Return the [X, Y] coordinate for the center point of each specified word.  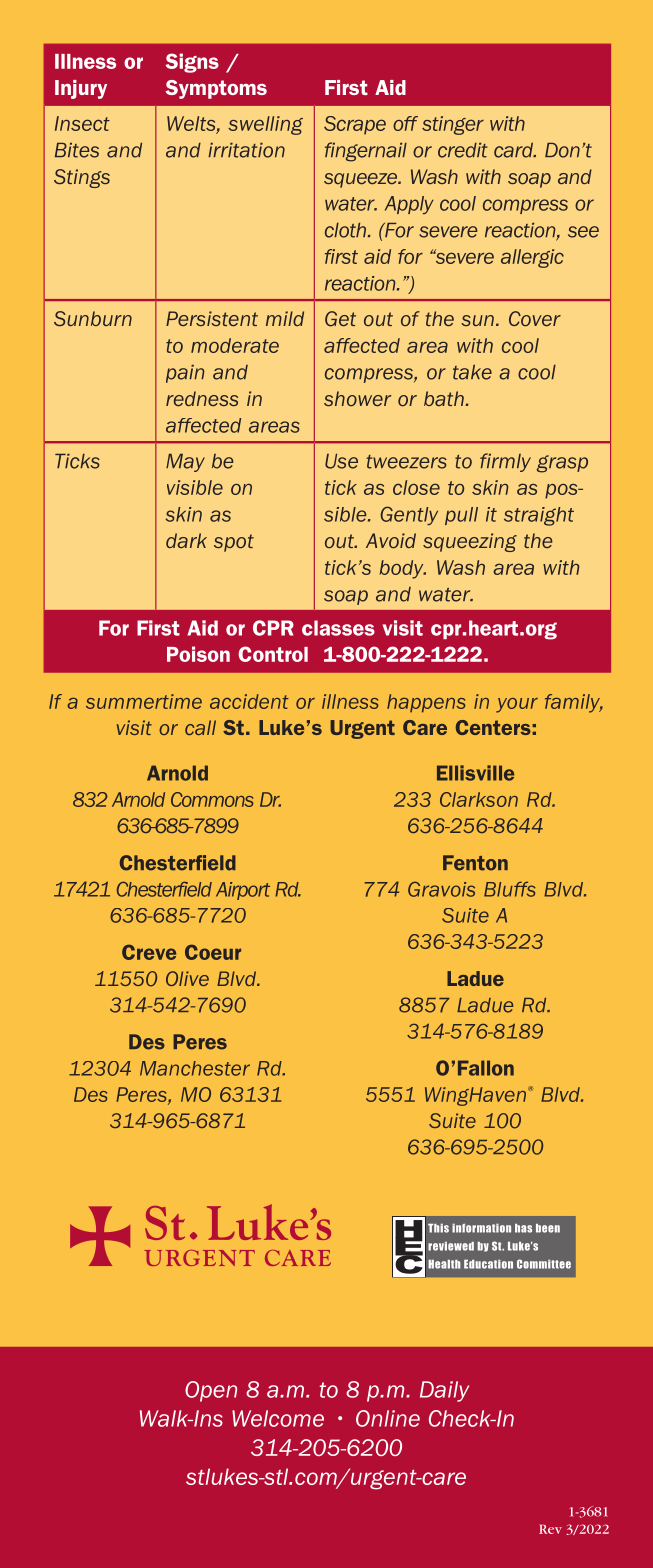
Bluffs [509, 889]
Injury [81, 89]
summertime [144, 701]
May [185, 463]
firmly [505, 462]
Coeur [213, 952]
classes [338, 628]
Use [341, 461]
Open [211, 1391]
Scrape [355, 125]
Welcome [278, 1418]
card [515, 150]
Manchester [195, 1068]
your [517, 705]
